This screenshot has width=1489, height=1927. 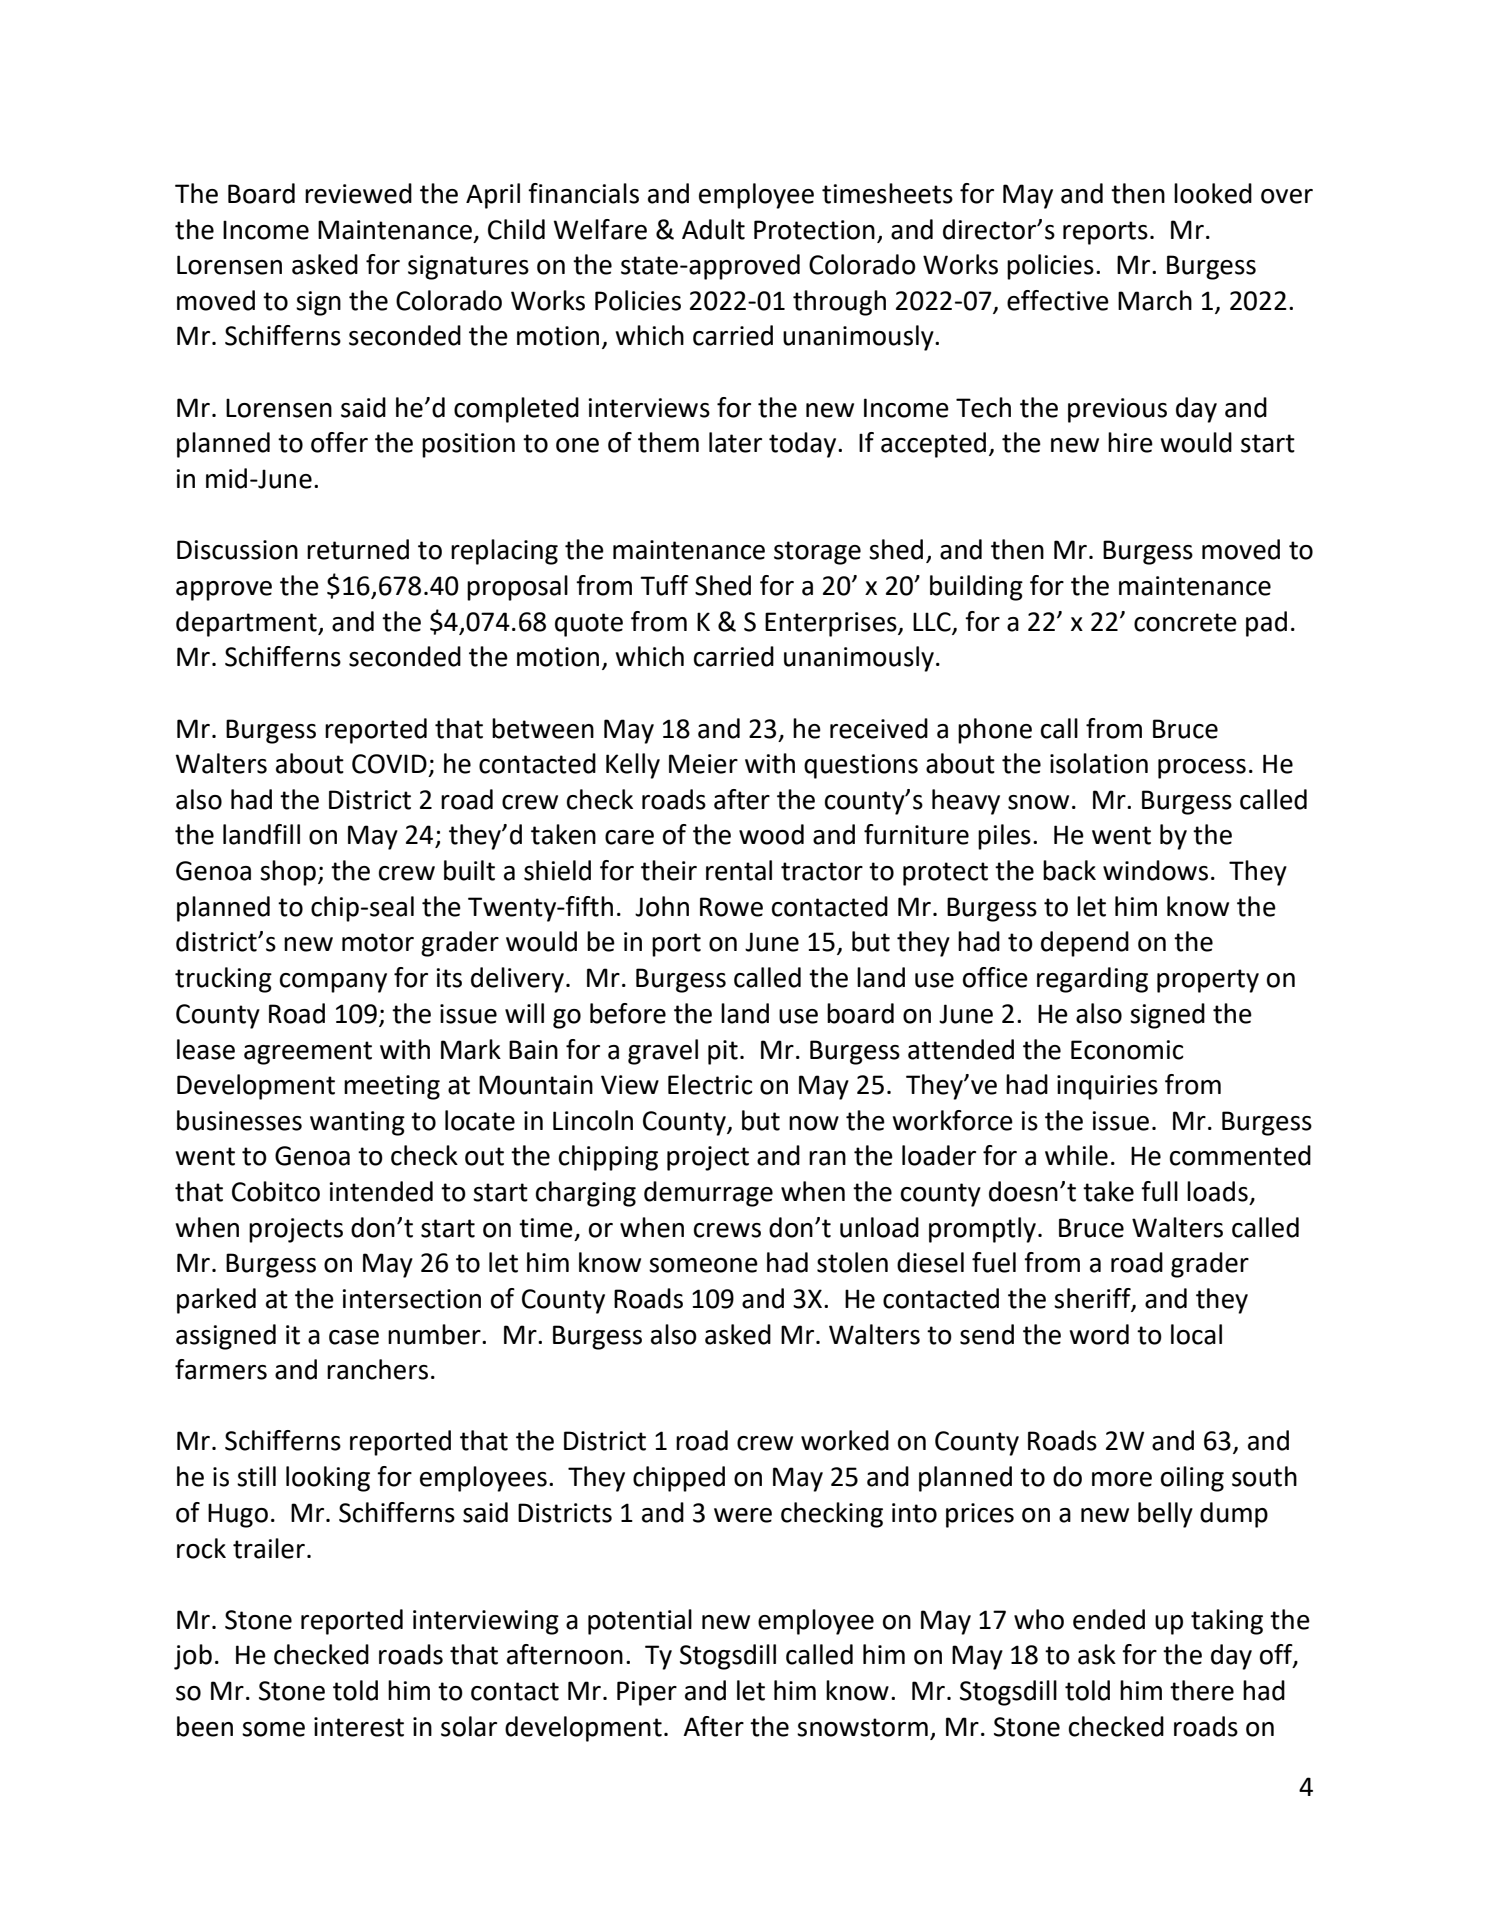 What do you see at coordinates (357, 1123) in the screenshot?
I see `wanting` at bounding box center [357, 1123].
